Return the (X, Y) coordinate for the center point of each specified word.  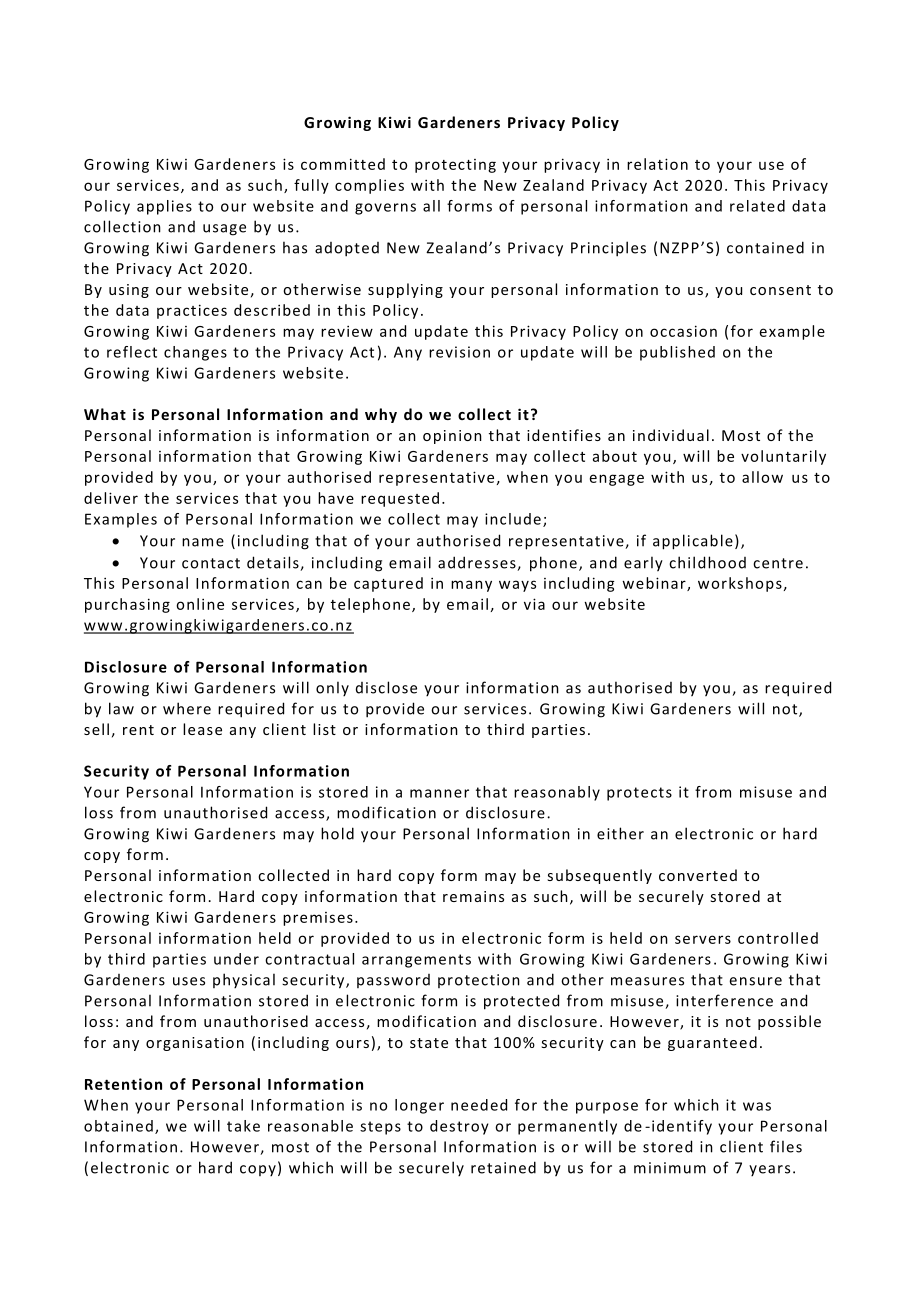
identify (682, 1127)
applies (164, 207)
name (203, 542)
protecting (455, 166)
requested (400, 499)
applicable (693, 542)
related (757, 206)
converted (698, 875)
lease (202, 729)
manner (439, 793)
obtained (118, 1126)
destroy (459, 1127)
